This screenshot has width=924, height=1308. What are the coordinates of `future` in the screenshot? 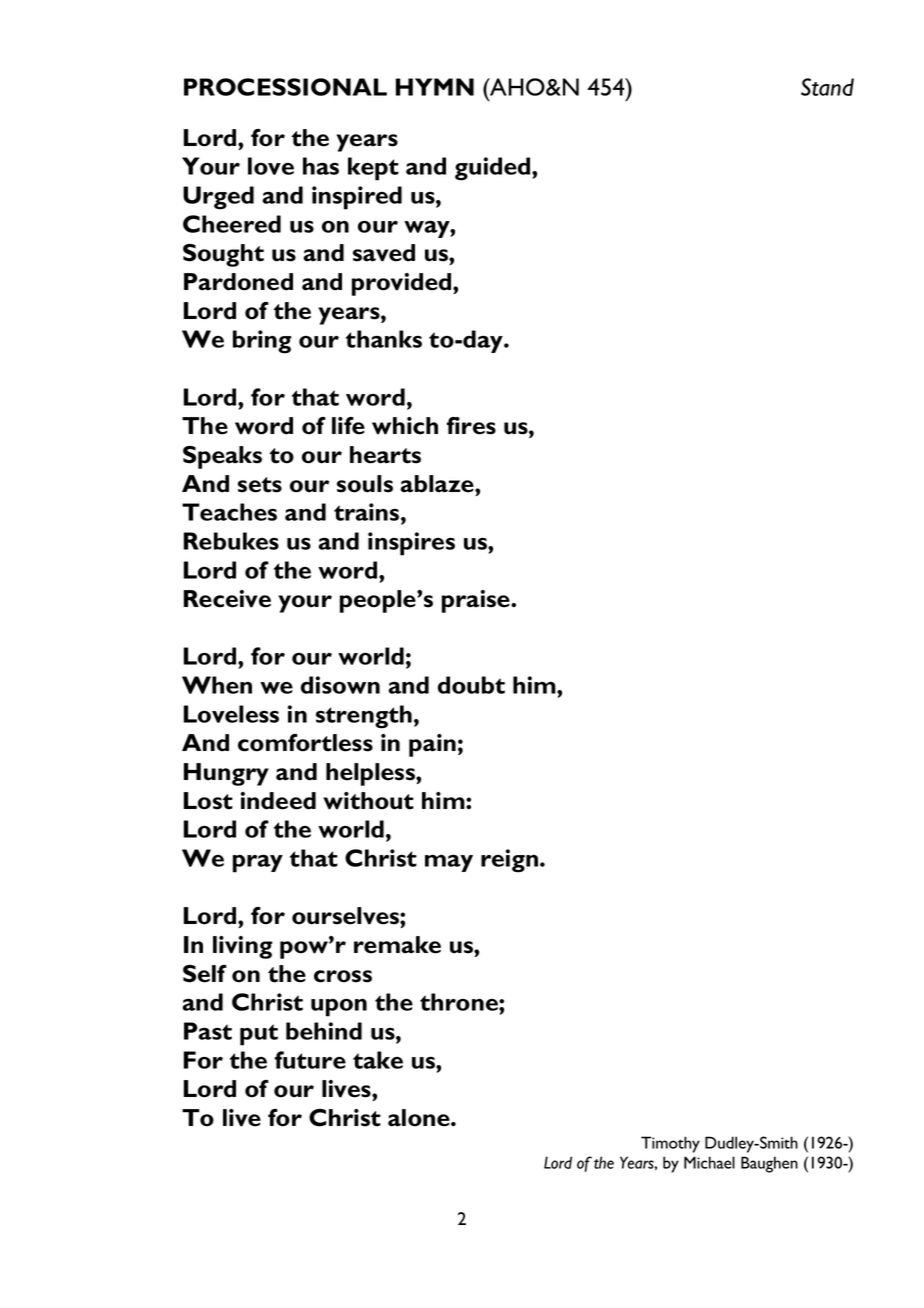 It's located at (310, 1060).
